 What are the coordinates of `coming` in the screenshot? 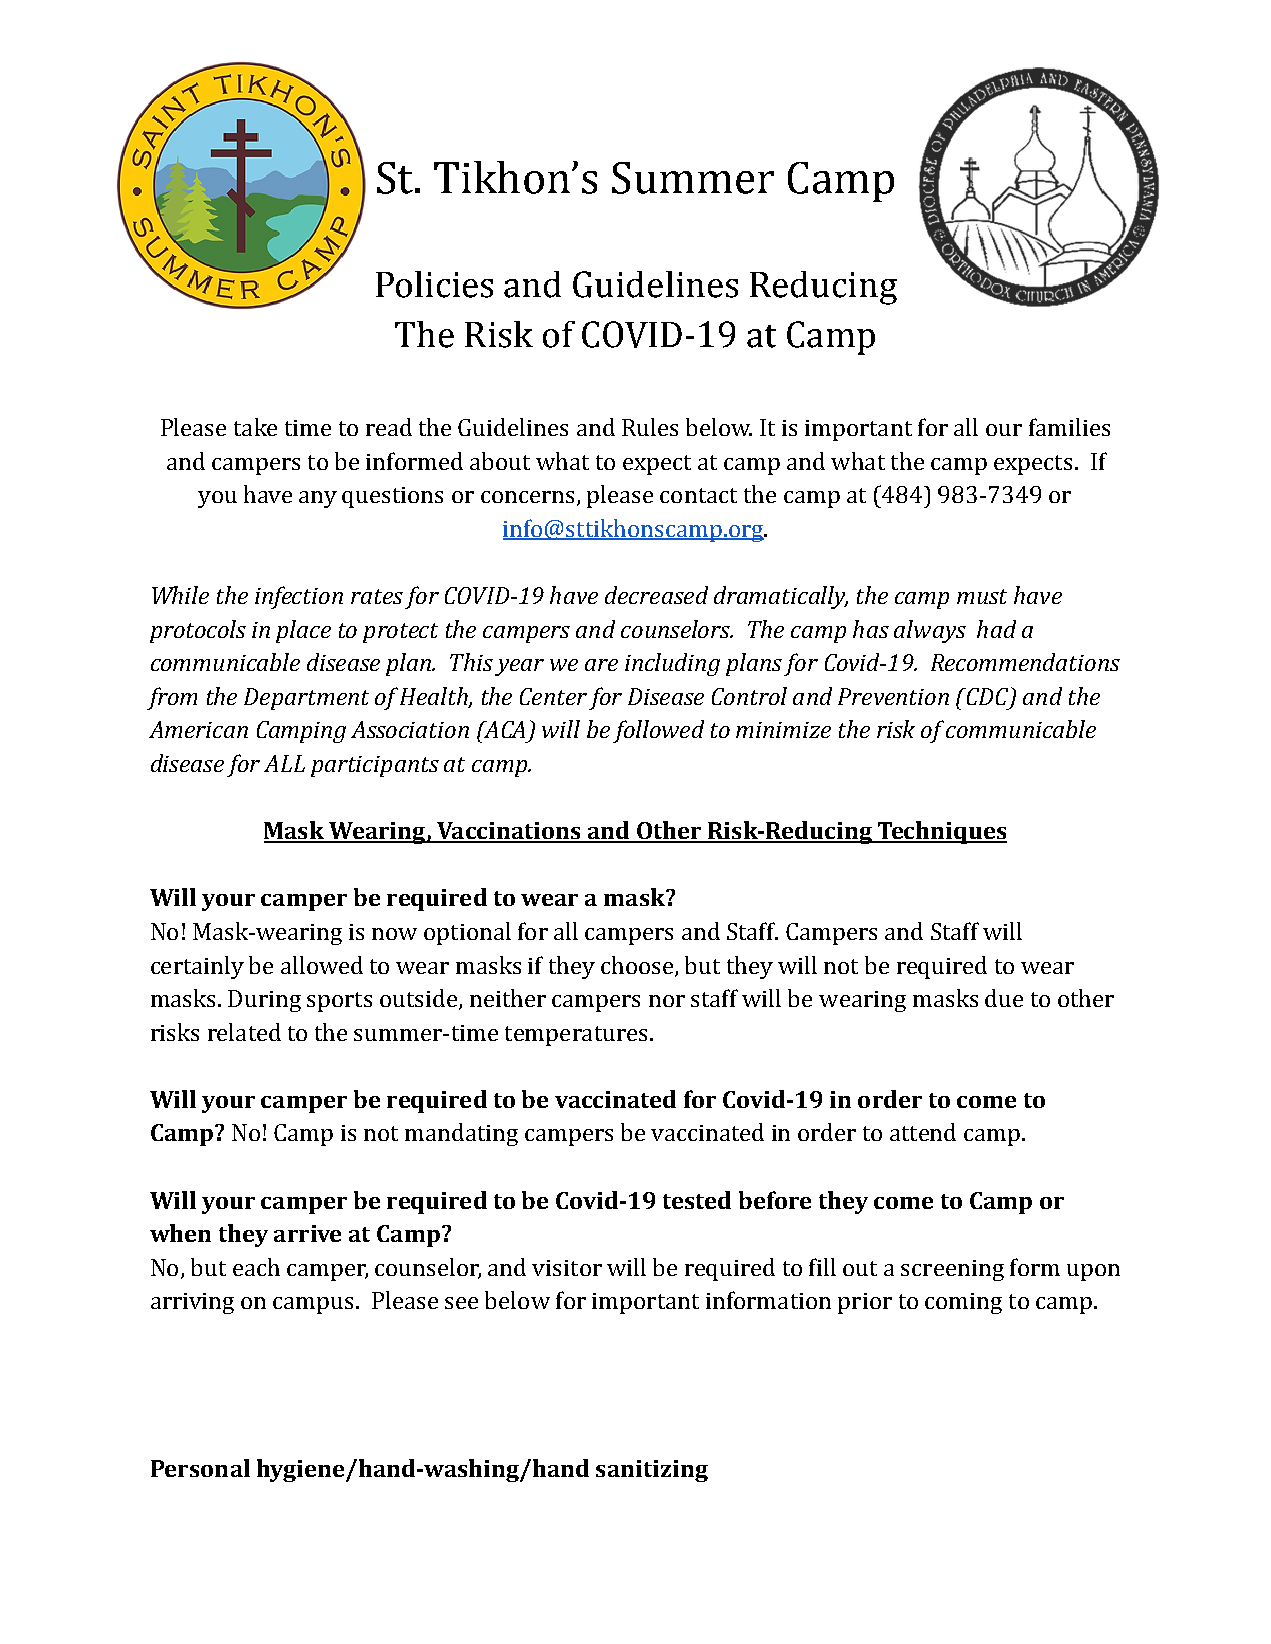 It's located at (963, 1303).
